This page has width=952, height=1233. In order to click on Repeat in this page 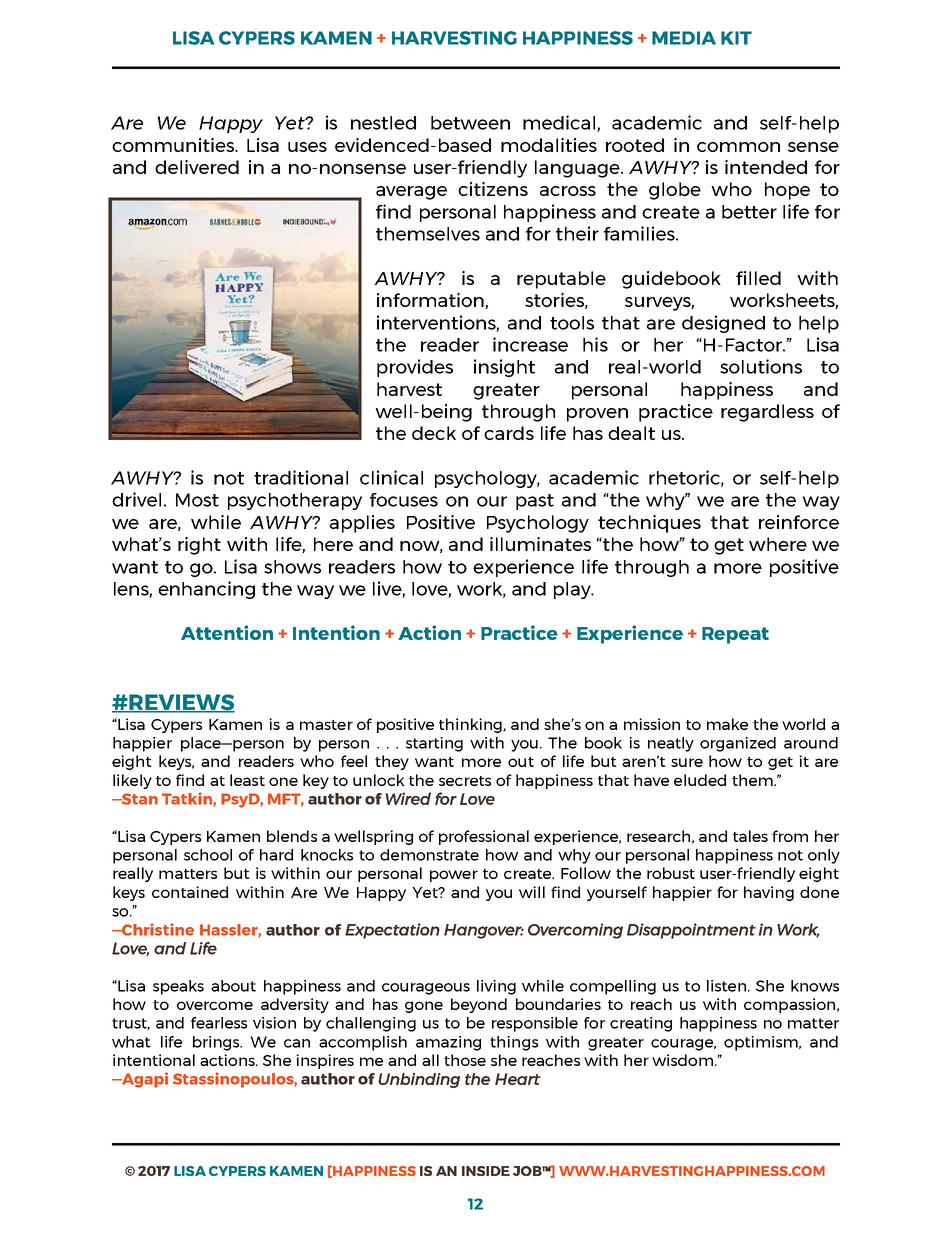, I will do `click(735, 635)`.
